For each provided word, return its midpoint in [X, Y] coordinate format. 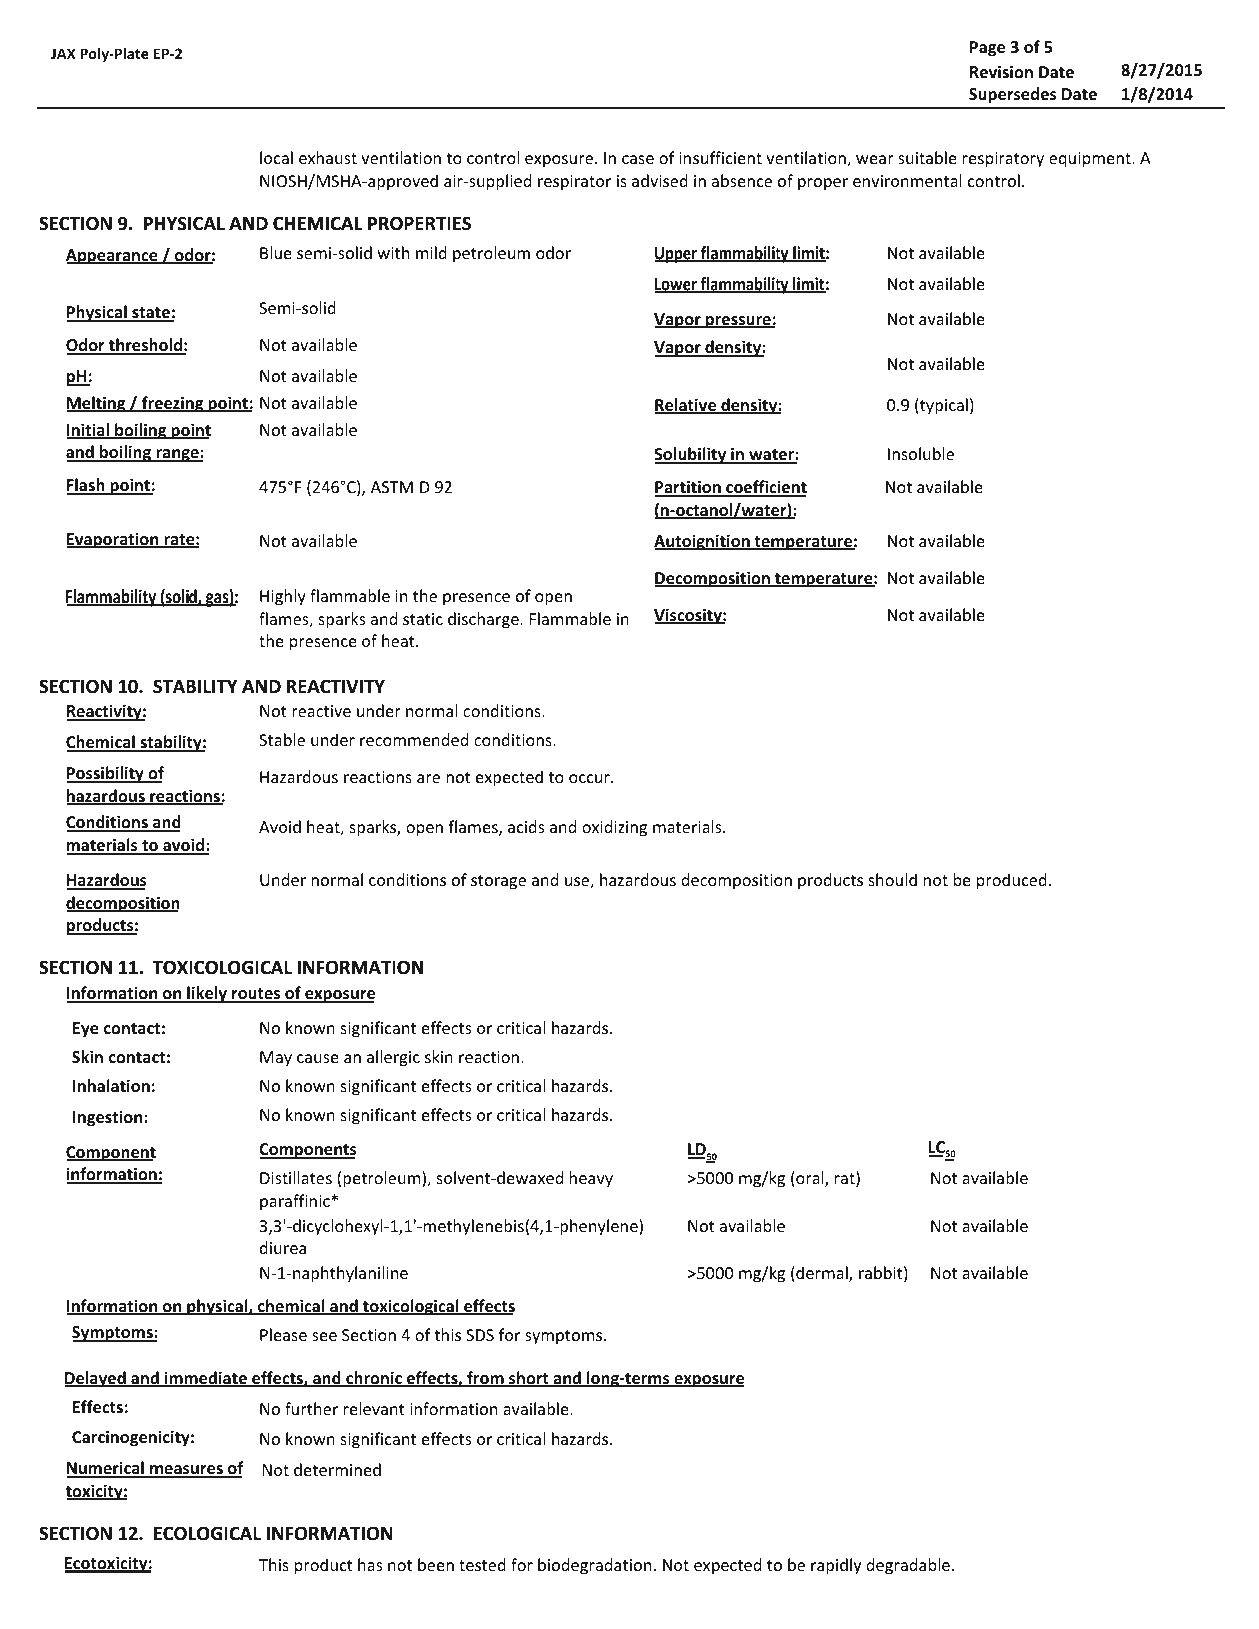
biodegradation [594, 1566]
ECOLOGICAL [207, 1533]
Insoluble [921, 453]
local [276, 157]
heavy [591, 1179]
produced [1012, 881]
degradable [908, 1566]
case [638, 159]
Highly [283, 597]
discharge [484, 620]
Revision [1001, 72]
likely [207, 994]
